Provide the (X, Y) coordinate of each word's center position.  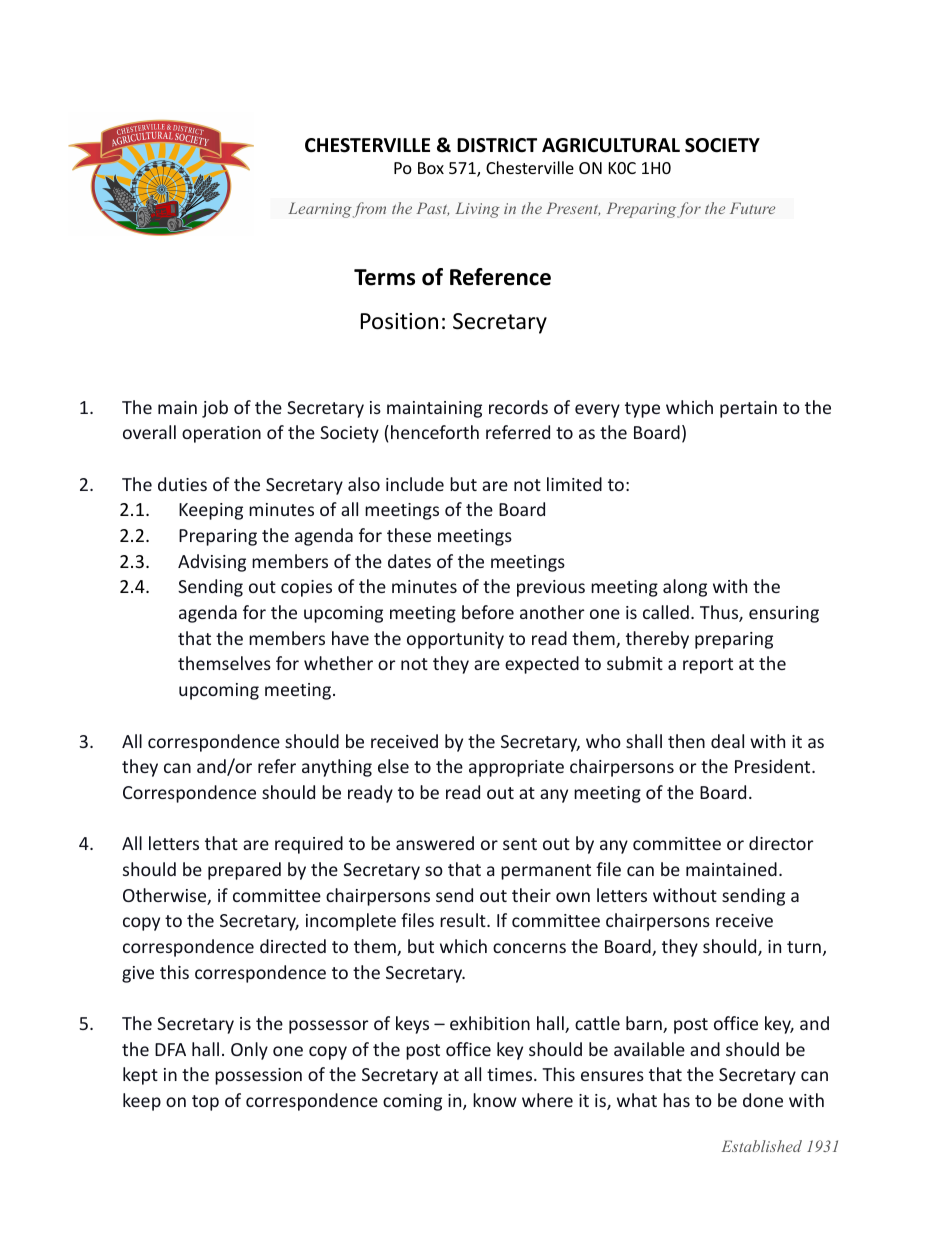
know (495, 1100)
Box (431, 168)
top (205, 1103)
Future (752, 208)
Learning (320, 210)
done (763, 1100)
